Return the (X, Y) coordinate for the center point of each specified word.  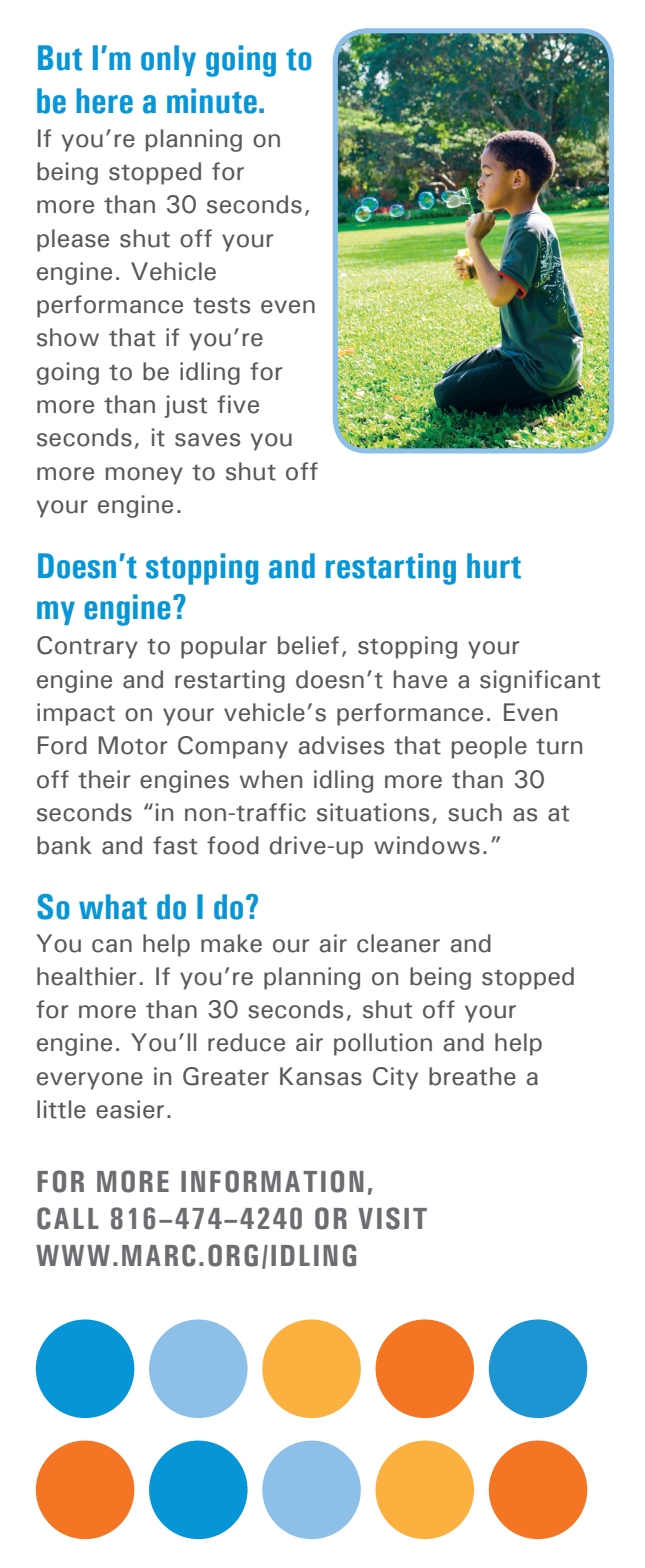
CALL (68, 1218)
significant (540, 681)
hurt (494, 566)
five (238, 404)
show (68, 337)
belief (308, 645)
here (104, 101)
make (231, 943)
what (113, 907)
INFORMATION (272, 1181)
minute (212, 101)
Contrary (87, 647)
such (475, 812)
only (168, 60)
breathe (472, 1076)
